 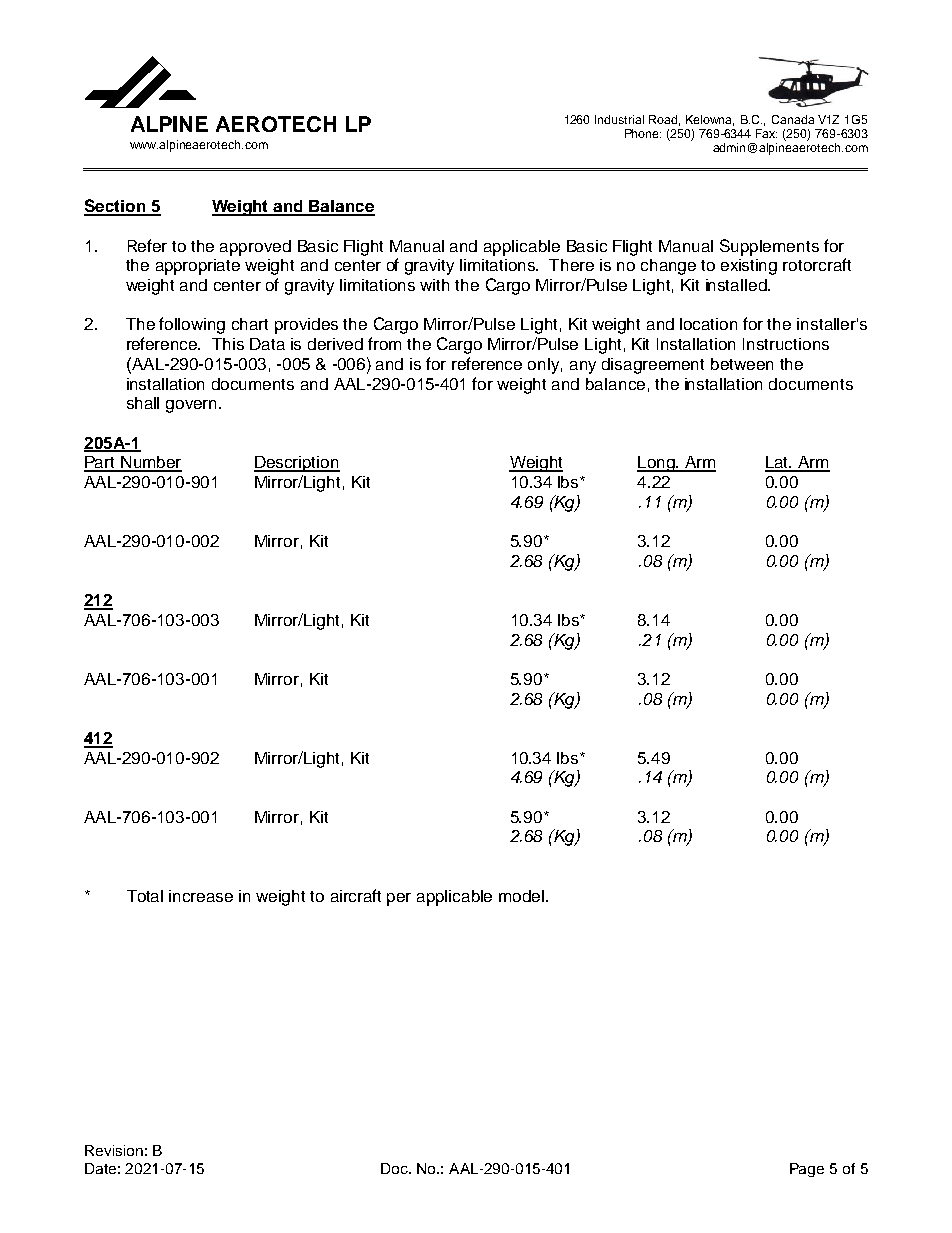 What do you see at coordinates (201, 896) in the screenshot?
I see `increase` at bounding box center [201, 896].
